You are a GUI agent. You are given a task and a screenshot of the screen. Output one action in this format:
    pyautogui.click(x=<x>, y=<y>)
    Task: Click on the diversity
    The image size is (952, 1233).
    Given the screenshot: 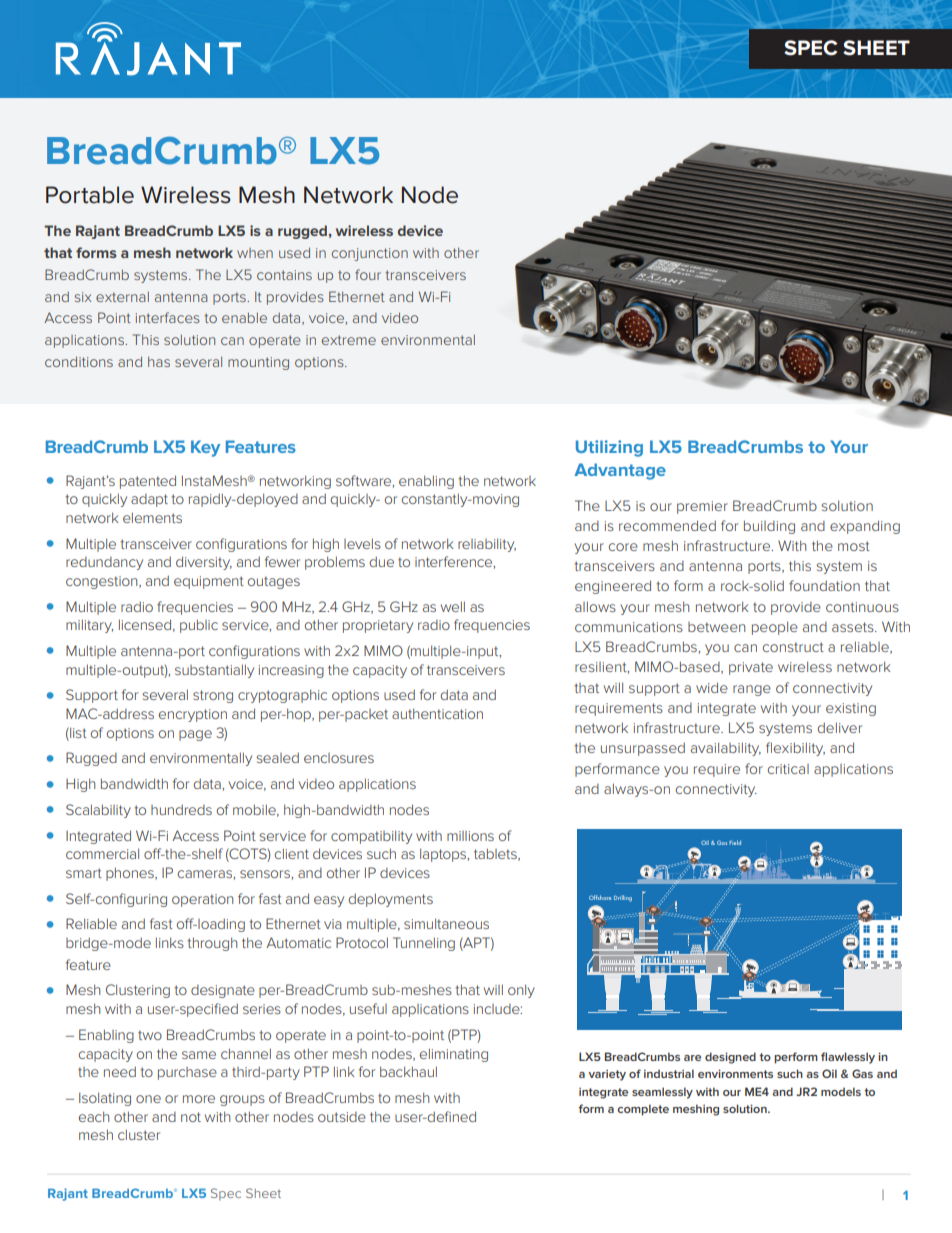 What is the action you would take?
    pyautogui.click(x=204, y=563)
